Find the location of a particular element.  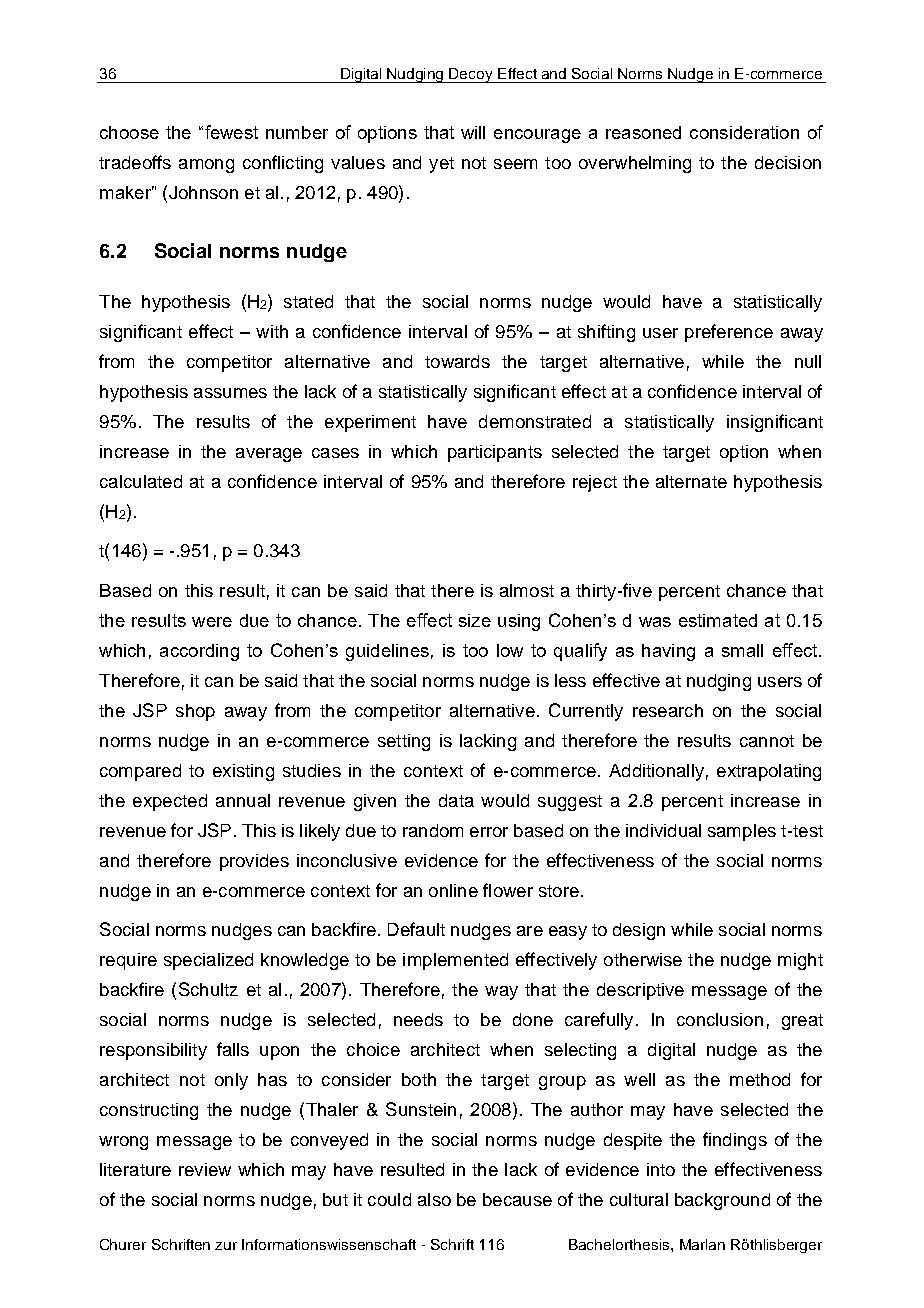

zur is located at coordinates (226, 1246).
